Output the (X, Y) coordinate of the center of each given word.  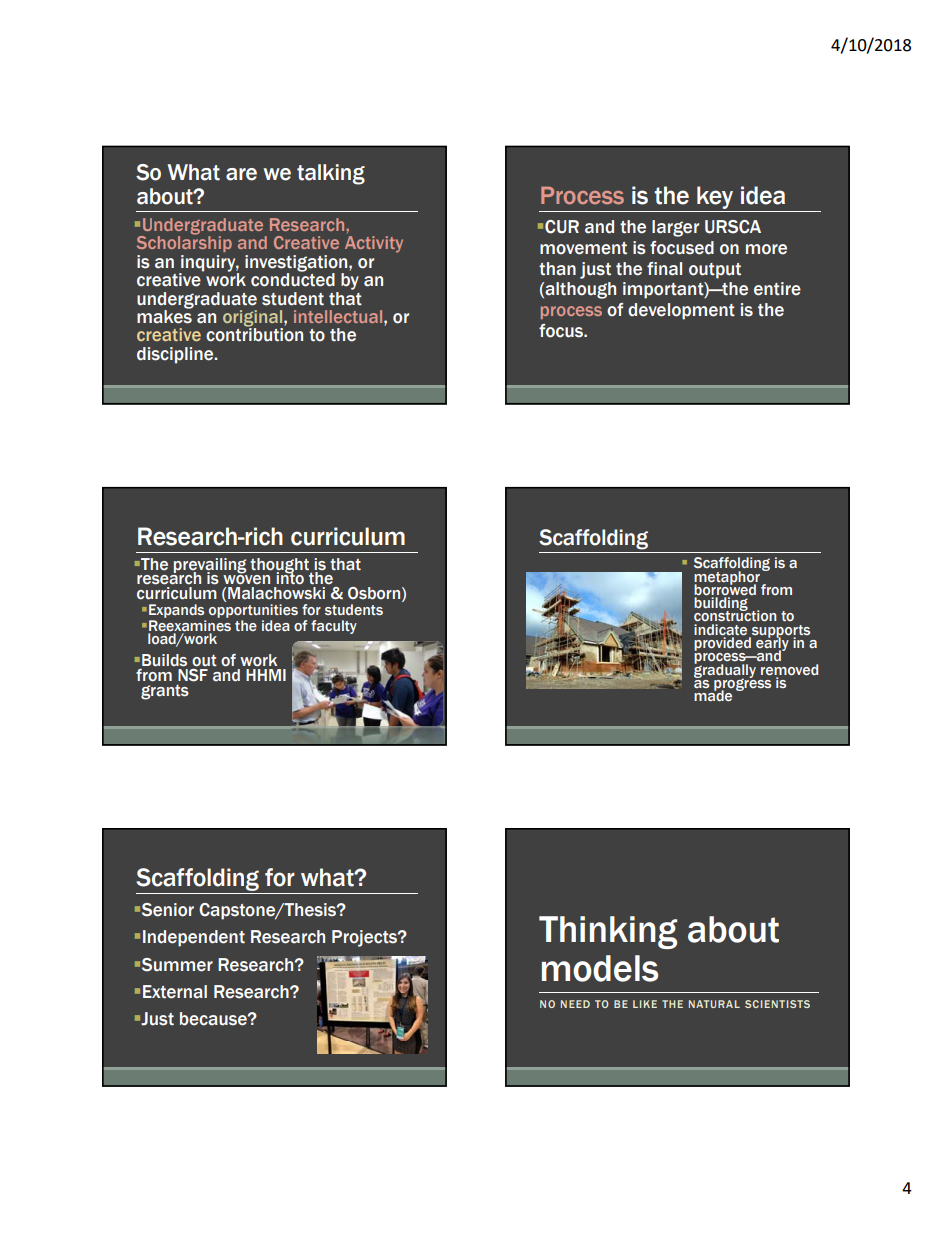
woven (246, 579)
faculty (334, 627)
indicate (720, 629)
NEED (575, 1004)
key (715, 197)
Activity (374, 244)
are (241, 174)
